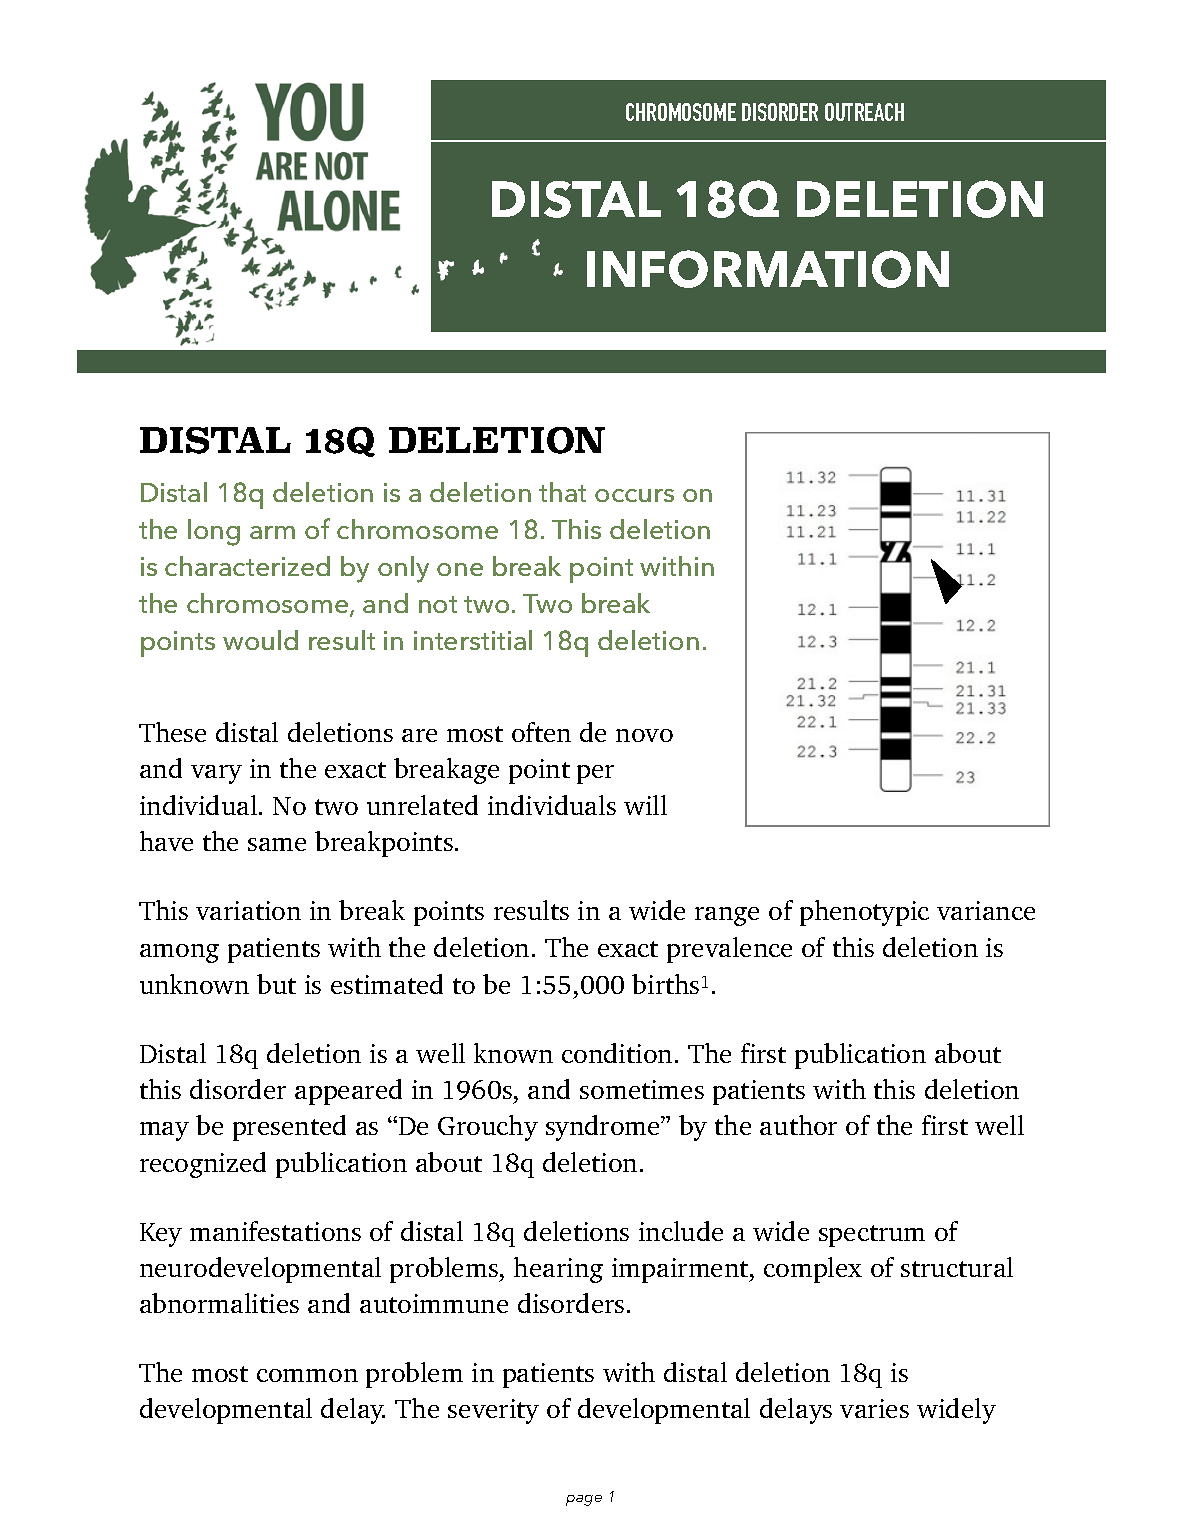  Describe the element at coordinates (247, 566) in the screenshot. I see `characterized` at that location.
